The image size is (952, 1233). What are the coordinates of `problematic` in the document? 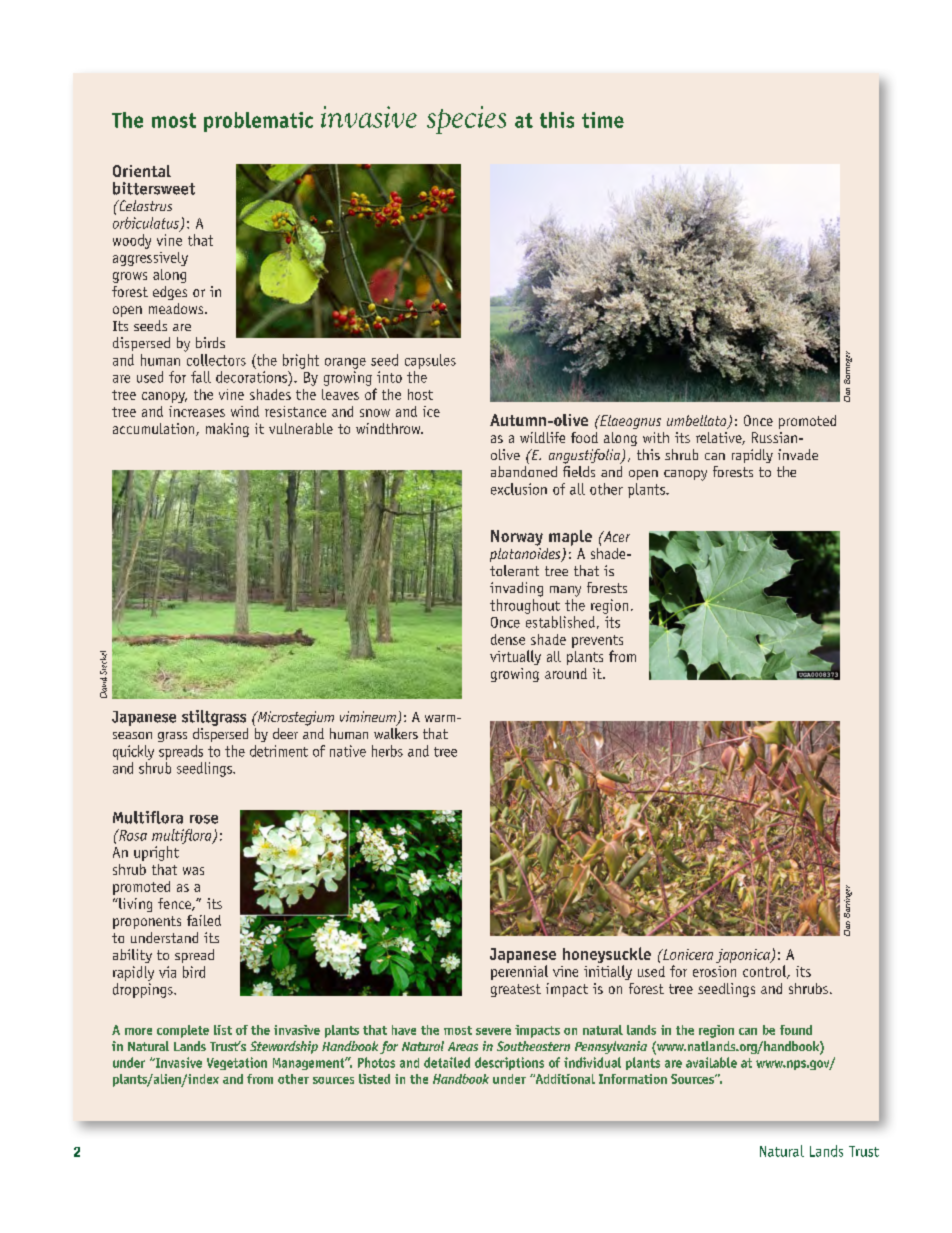 It's located at (258, 122).
